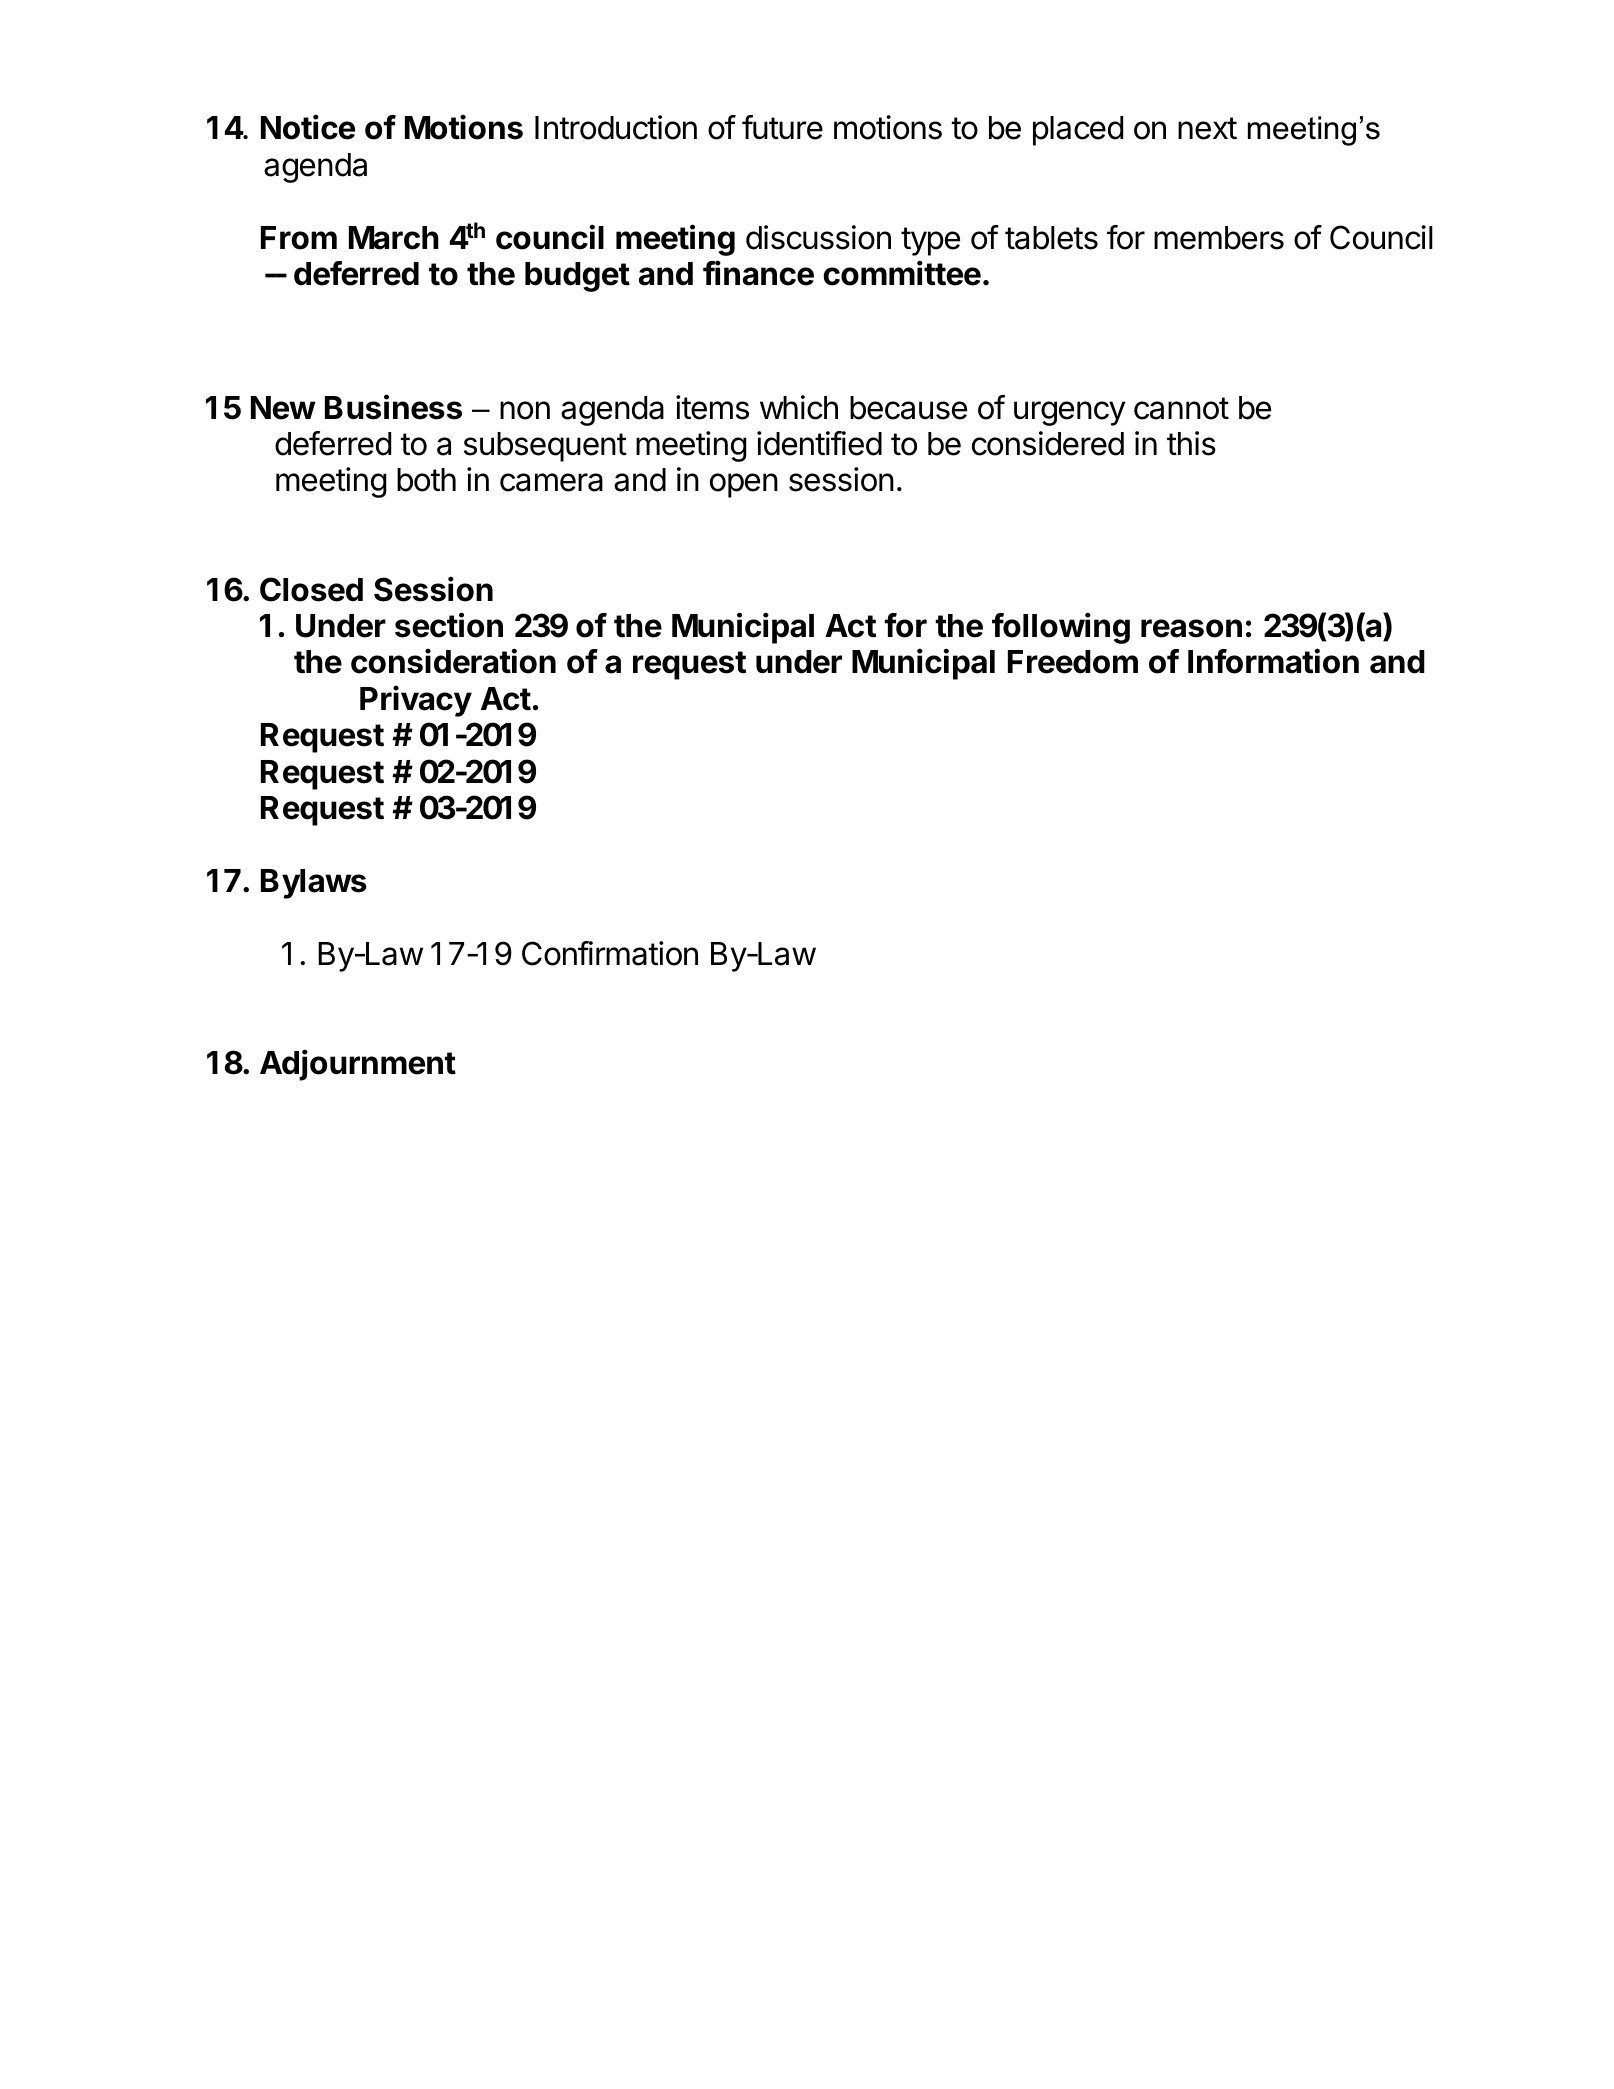  What do you see at coordinates (358, 1065) in the screenshot?
I see `Adjournment` at bounding box center [358, 1065].
